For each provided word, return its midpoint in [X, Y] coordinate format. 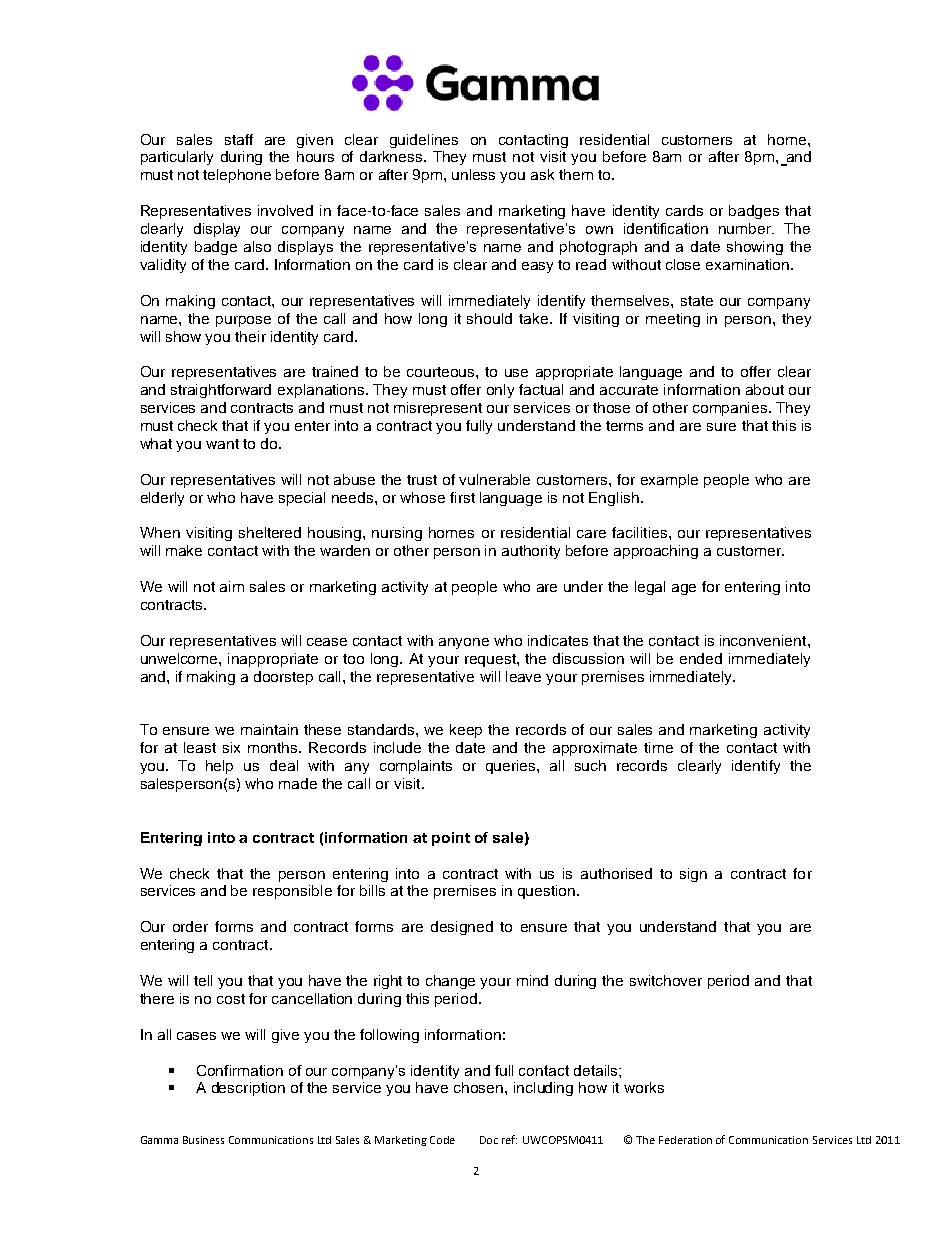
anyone [464, 643]
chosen [480, 1087]
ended [701, 658]
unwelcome [180, 658]
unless [473, 174]
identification [666, 228]
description [248, 1089]
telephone [237, 176]
